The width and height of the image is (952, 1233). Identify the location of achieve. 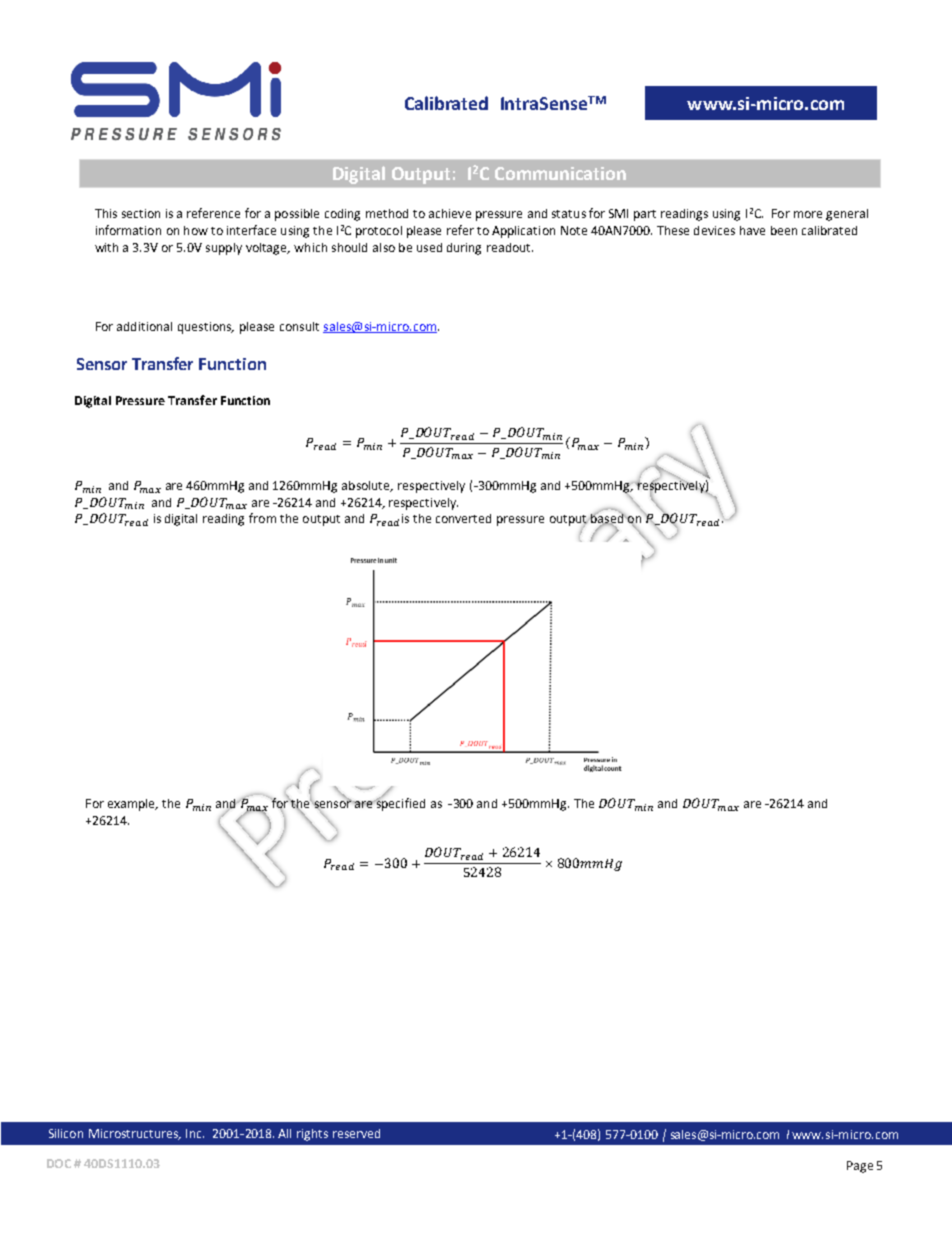
(450, 213).
